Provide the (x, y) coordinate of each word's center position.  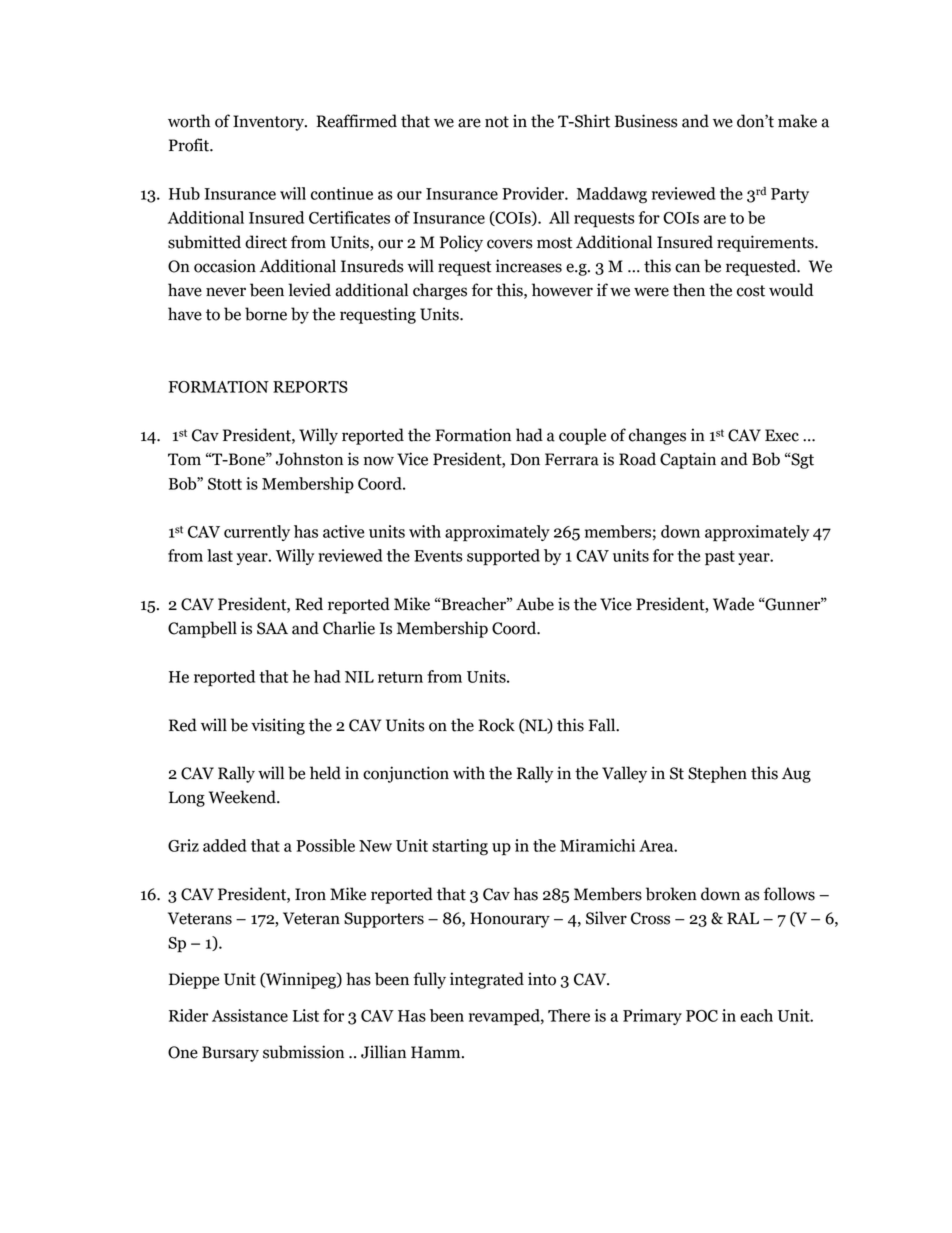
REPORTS (310, 387)
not (497, 122)
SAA (272, 628)
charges (440, 291)
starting (460, 847)
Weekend (243, 797)
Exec (782, 435)
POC (702, 1016)
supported (503, 557)
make (797, 121)
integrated (487, 980)
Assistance (250, 1015)
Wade (733, 604)
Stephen (717, 774)
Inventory (270, 123)
